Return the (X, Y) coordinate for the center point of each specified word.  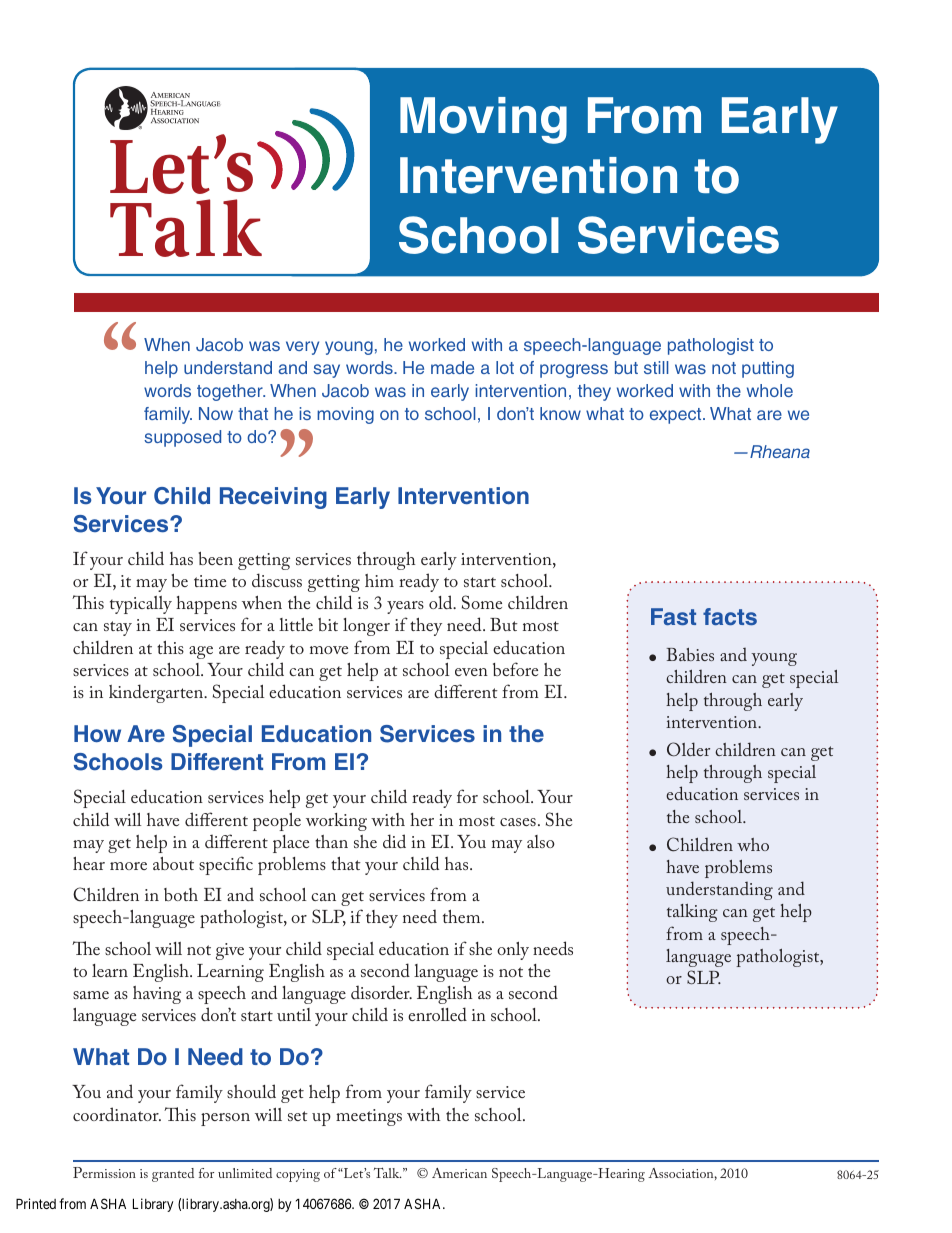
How (97, 733)
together (231, 392)
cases (518, 822)
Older (688, 749)
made (452, 367)
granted (173, 1175)
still (656, 367)
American (459, 1173)
